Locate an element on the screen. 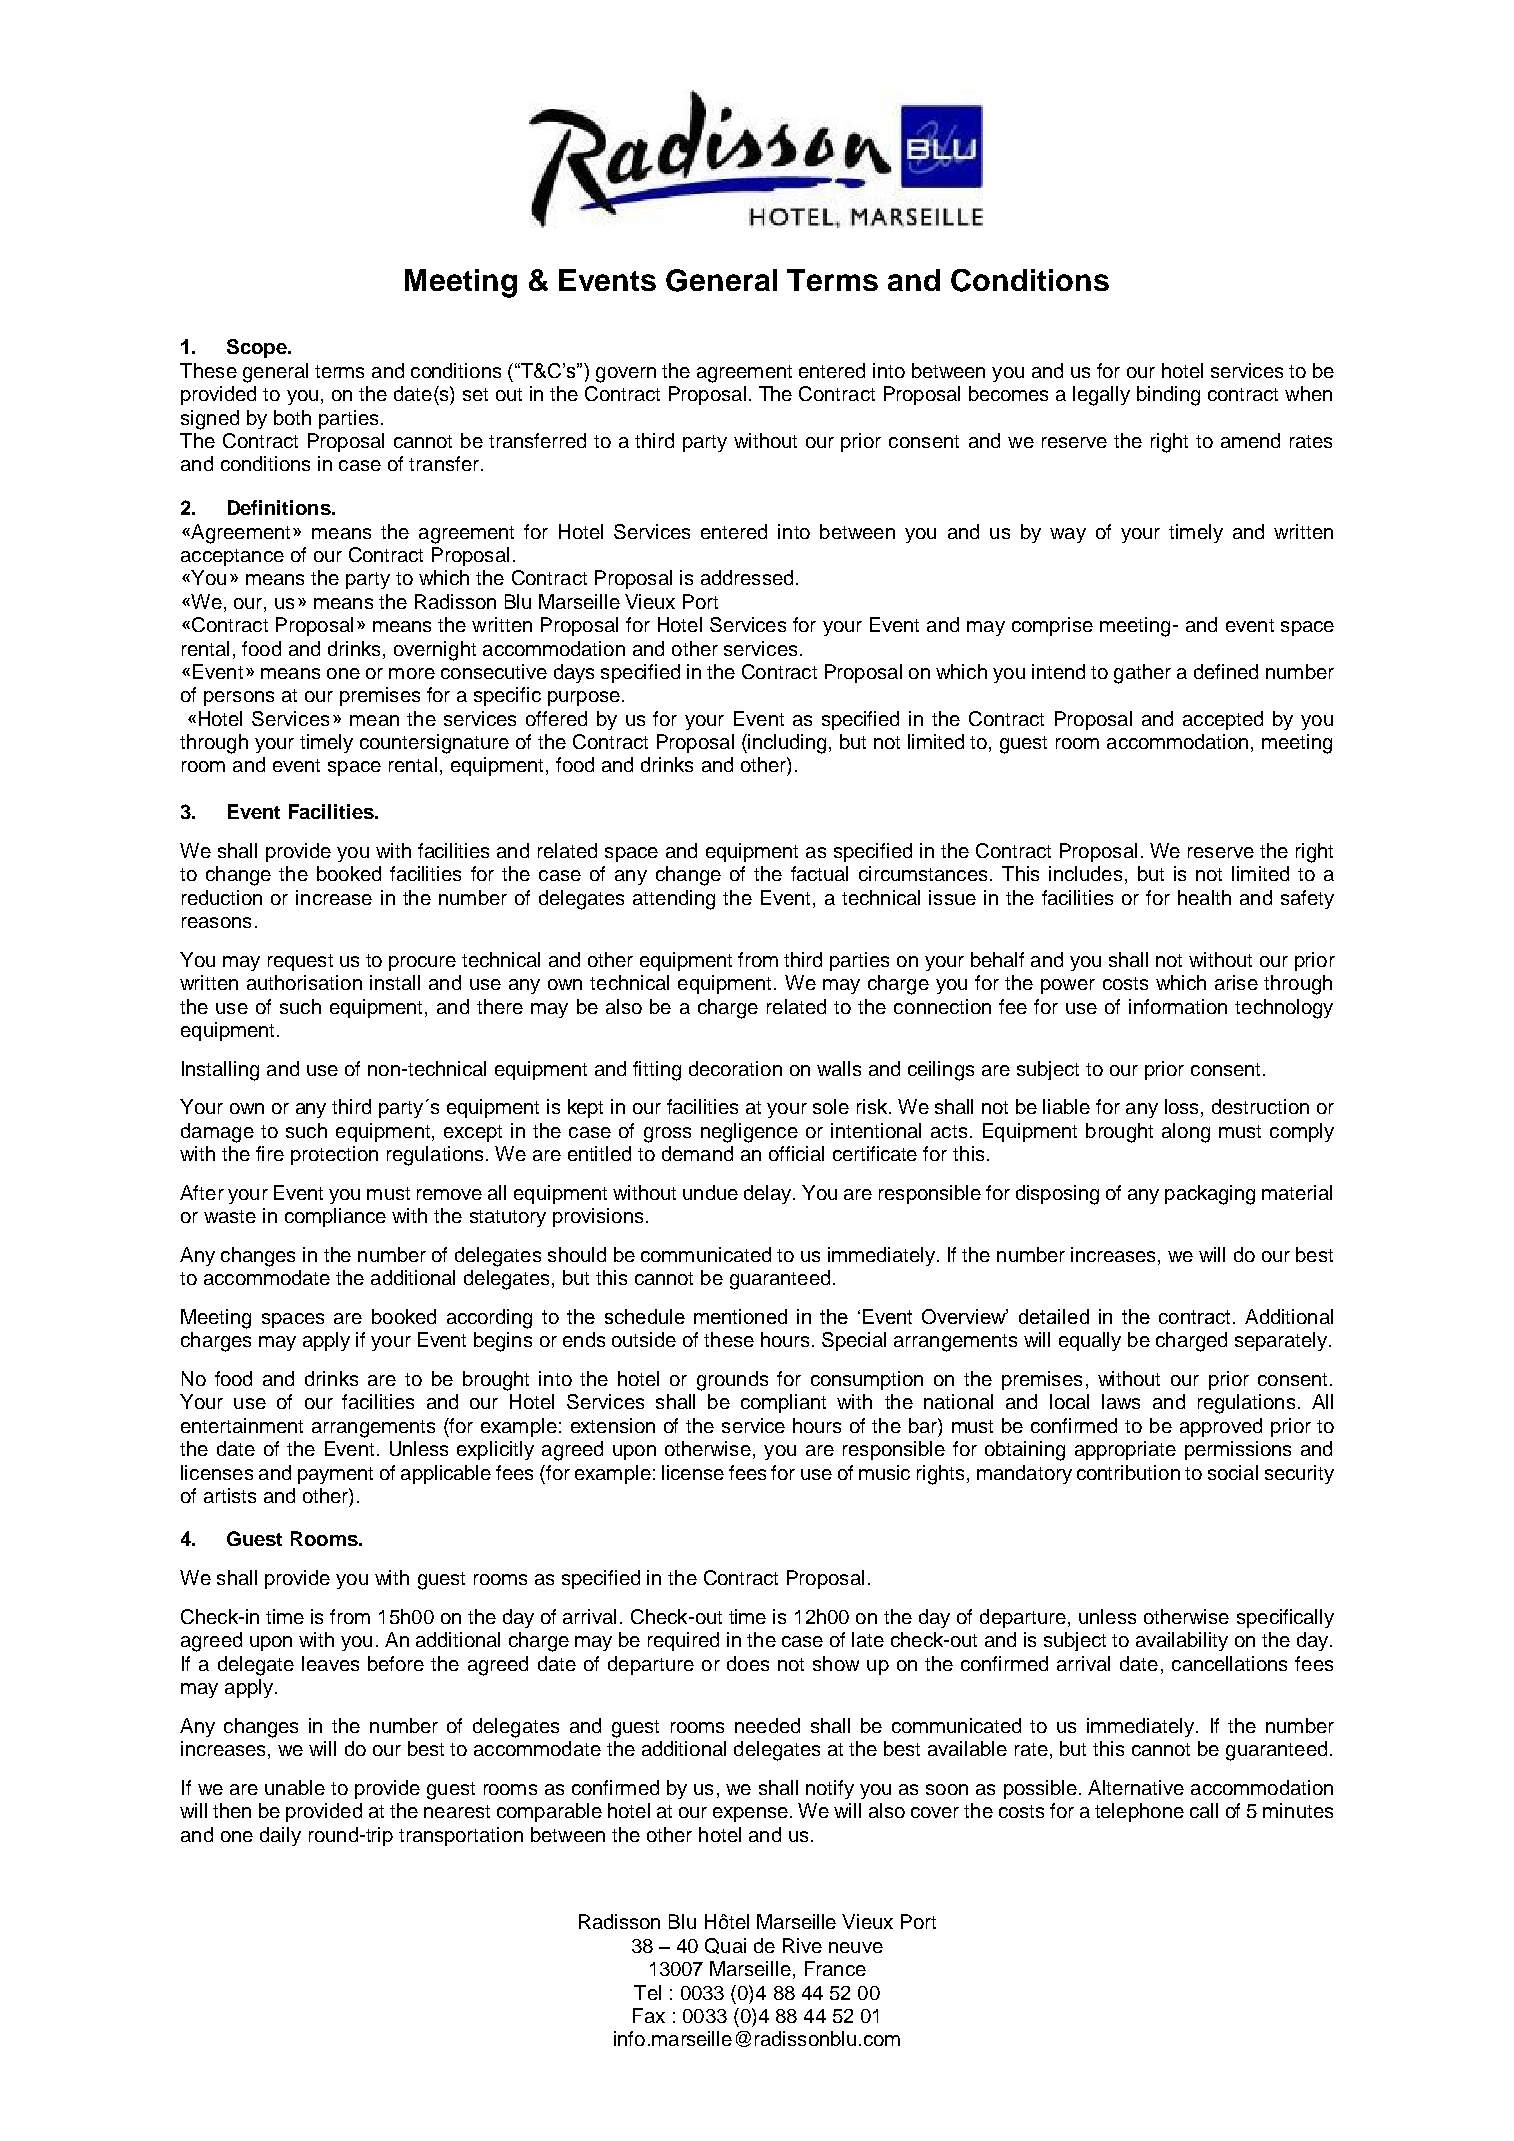  binding is located at coordinates (1168, 396).
